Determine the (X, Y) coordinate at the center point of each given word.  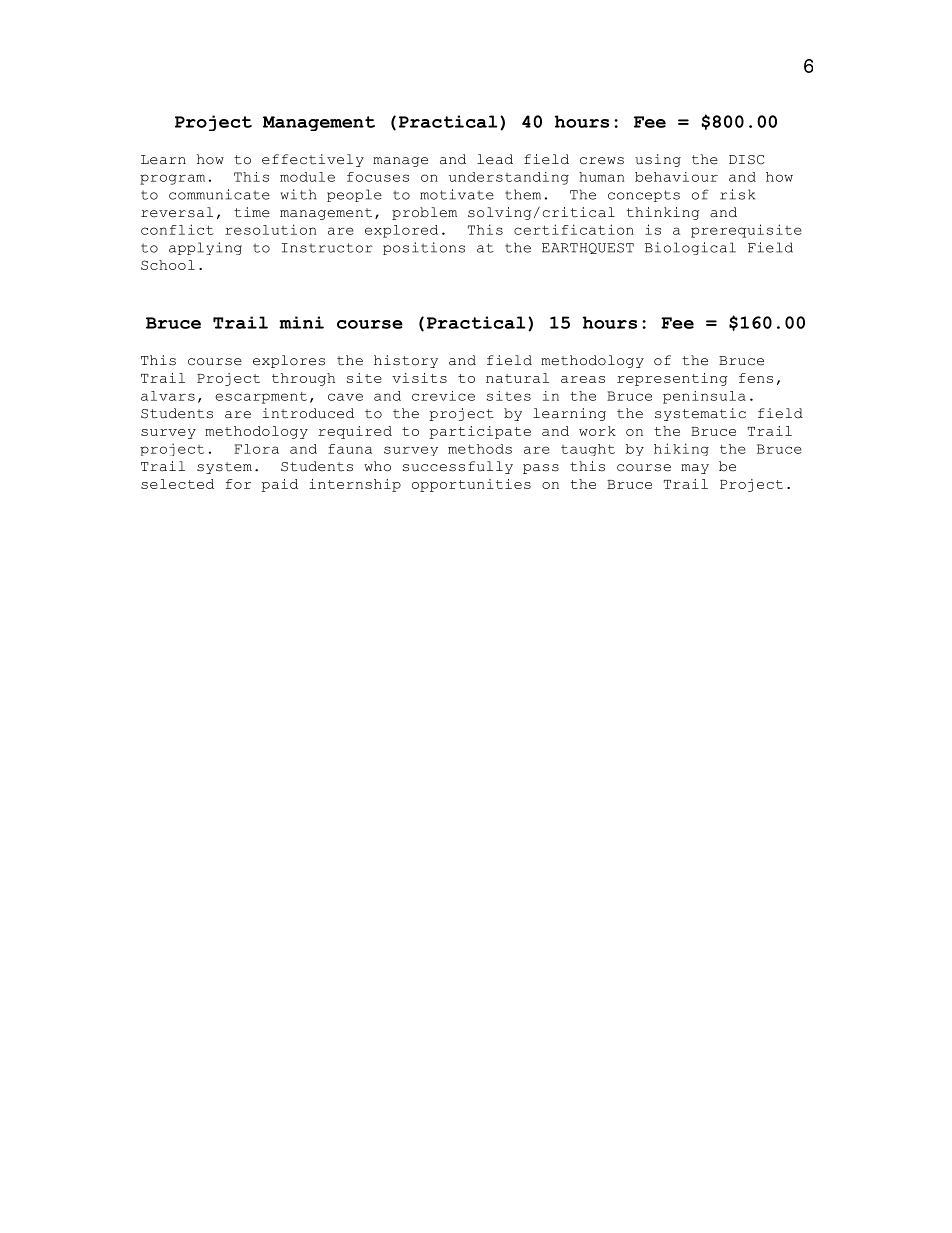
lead (495, 159)
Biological (690, 248)
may (695, 469)
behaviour (676, 177)
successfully (458, 467)
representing (672, 379)
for (238, 484)
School (168, 265)
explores (289, 361)
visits (419, 378)
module (307, 177)
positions (424, 248)
